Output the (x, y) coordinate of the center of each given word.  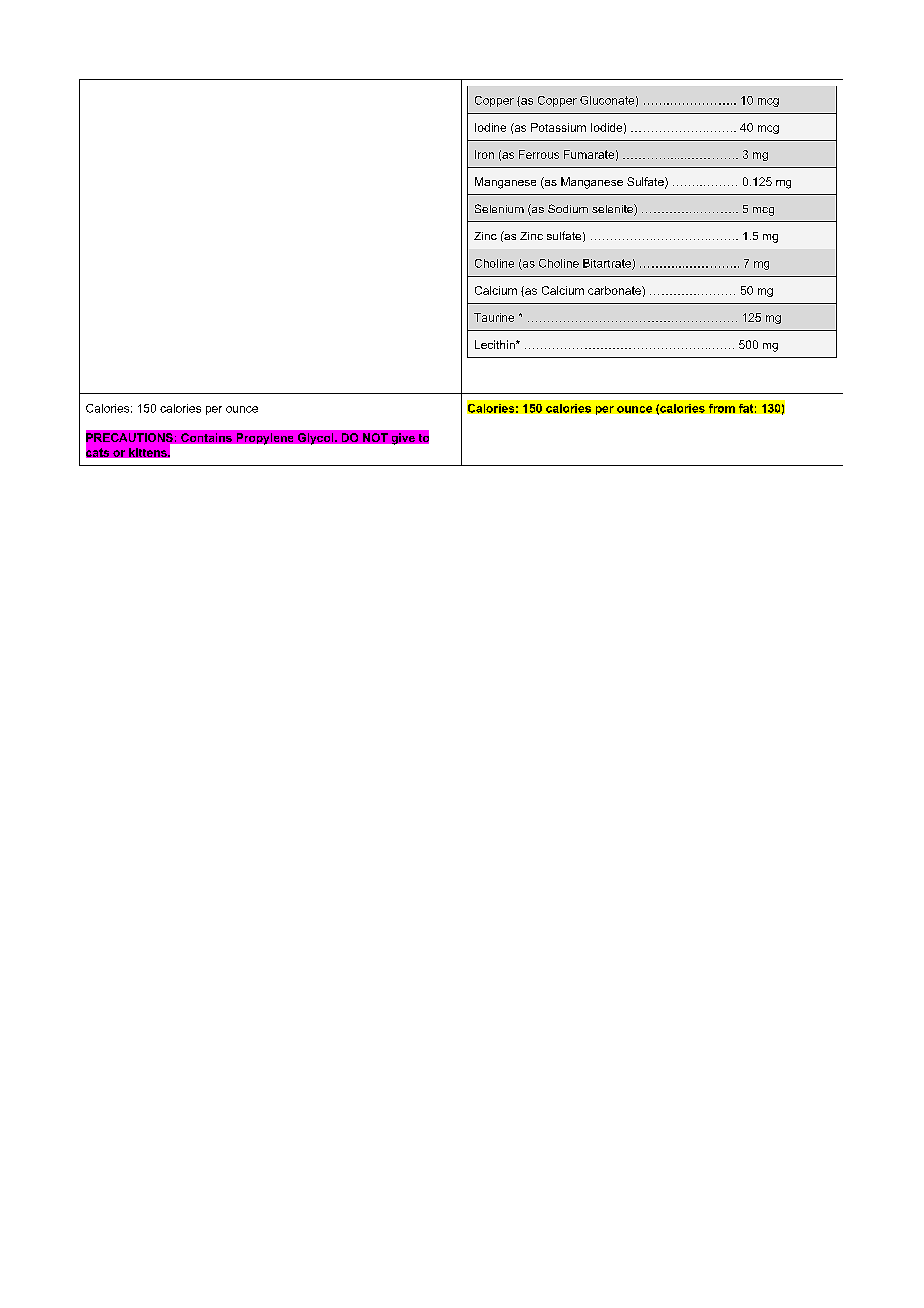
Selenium (499, 208)
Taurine (494, 317)
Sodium (568, 208)
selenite (613, 210)
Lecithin (496, 344)
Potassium (558, 127)
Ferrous (539, 154)
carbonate (615, 290)
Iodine (490, 127)
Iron (484, 154)
